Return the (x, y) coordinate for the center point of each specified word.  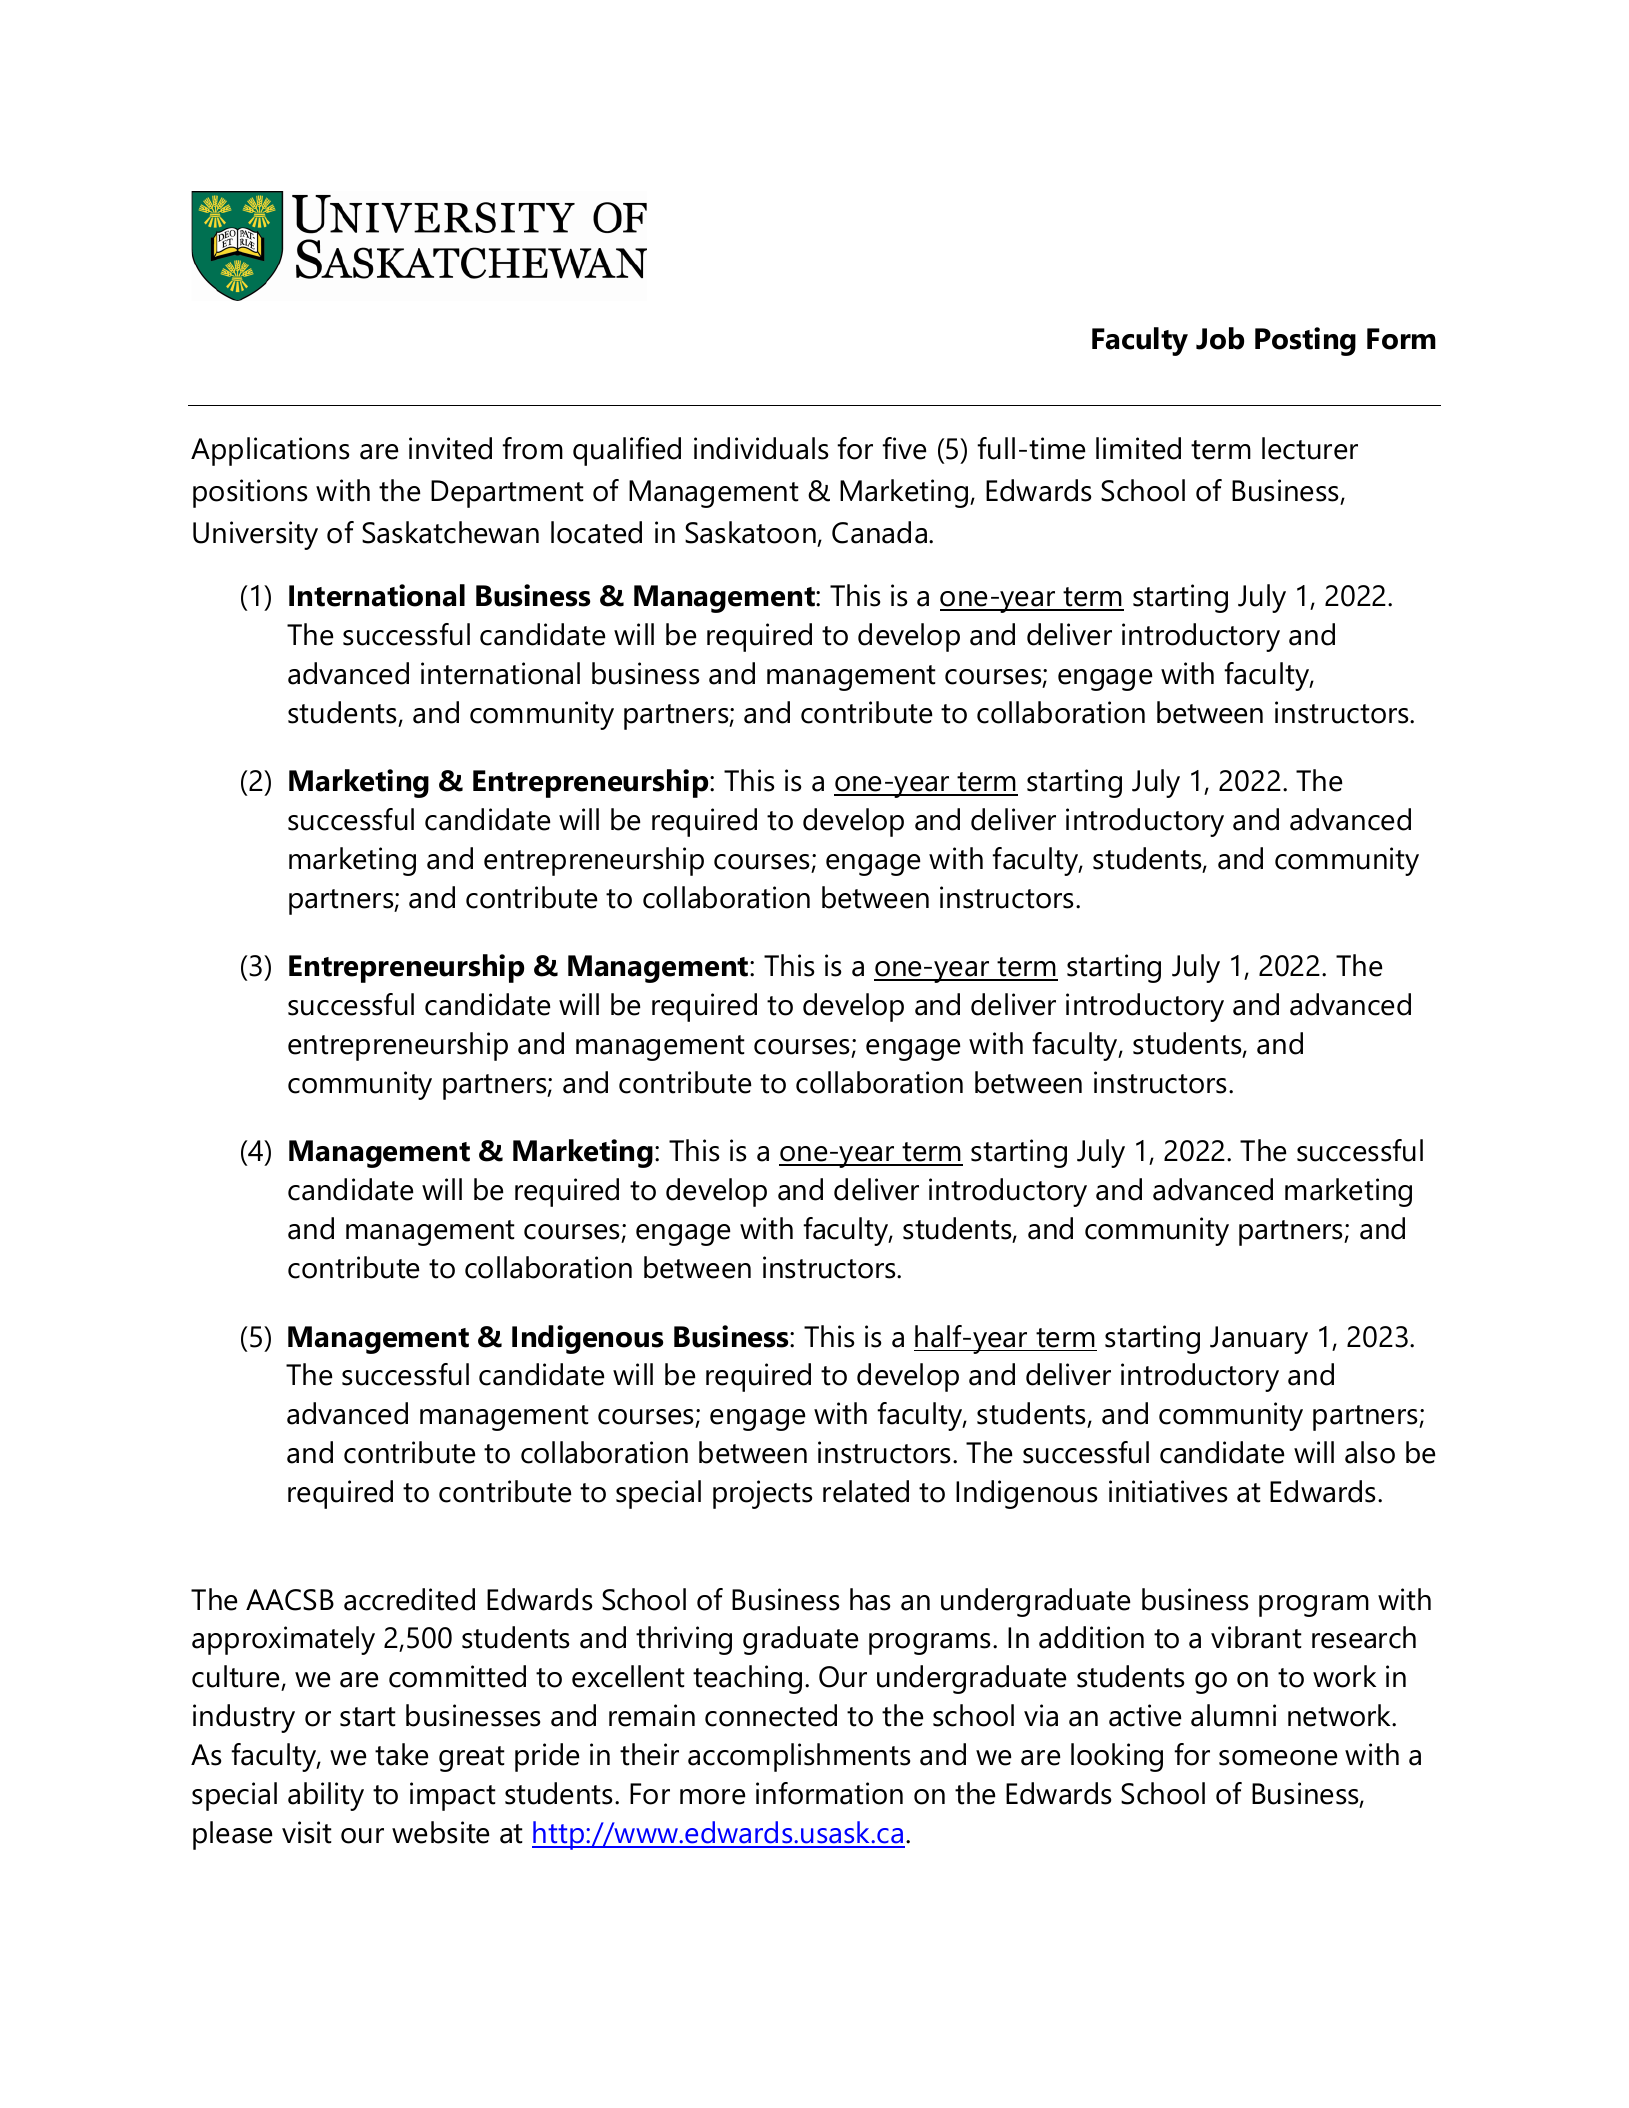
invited (450, 448)
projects (762, 1494)
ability (326, 1796)
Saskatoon (750, 532)
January (1259, 1340)
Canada (879, 532)
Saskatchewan (450, 532)
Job (1220, 338)
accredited (409, 1599)
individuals (761, 448)
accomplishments (799, 1757)
